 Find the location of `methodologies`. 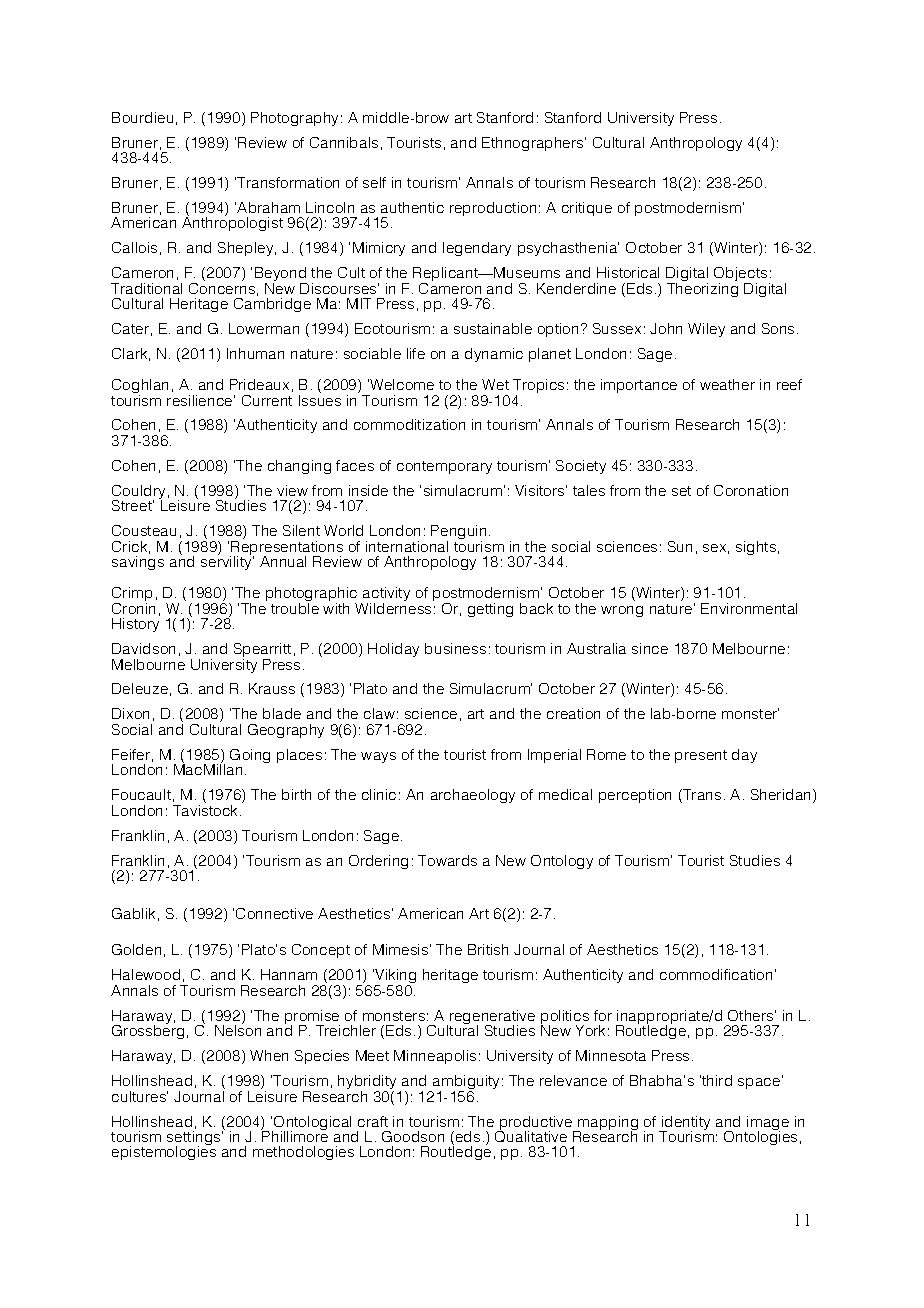

methodologies is located at coordinates (303, 1153).
